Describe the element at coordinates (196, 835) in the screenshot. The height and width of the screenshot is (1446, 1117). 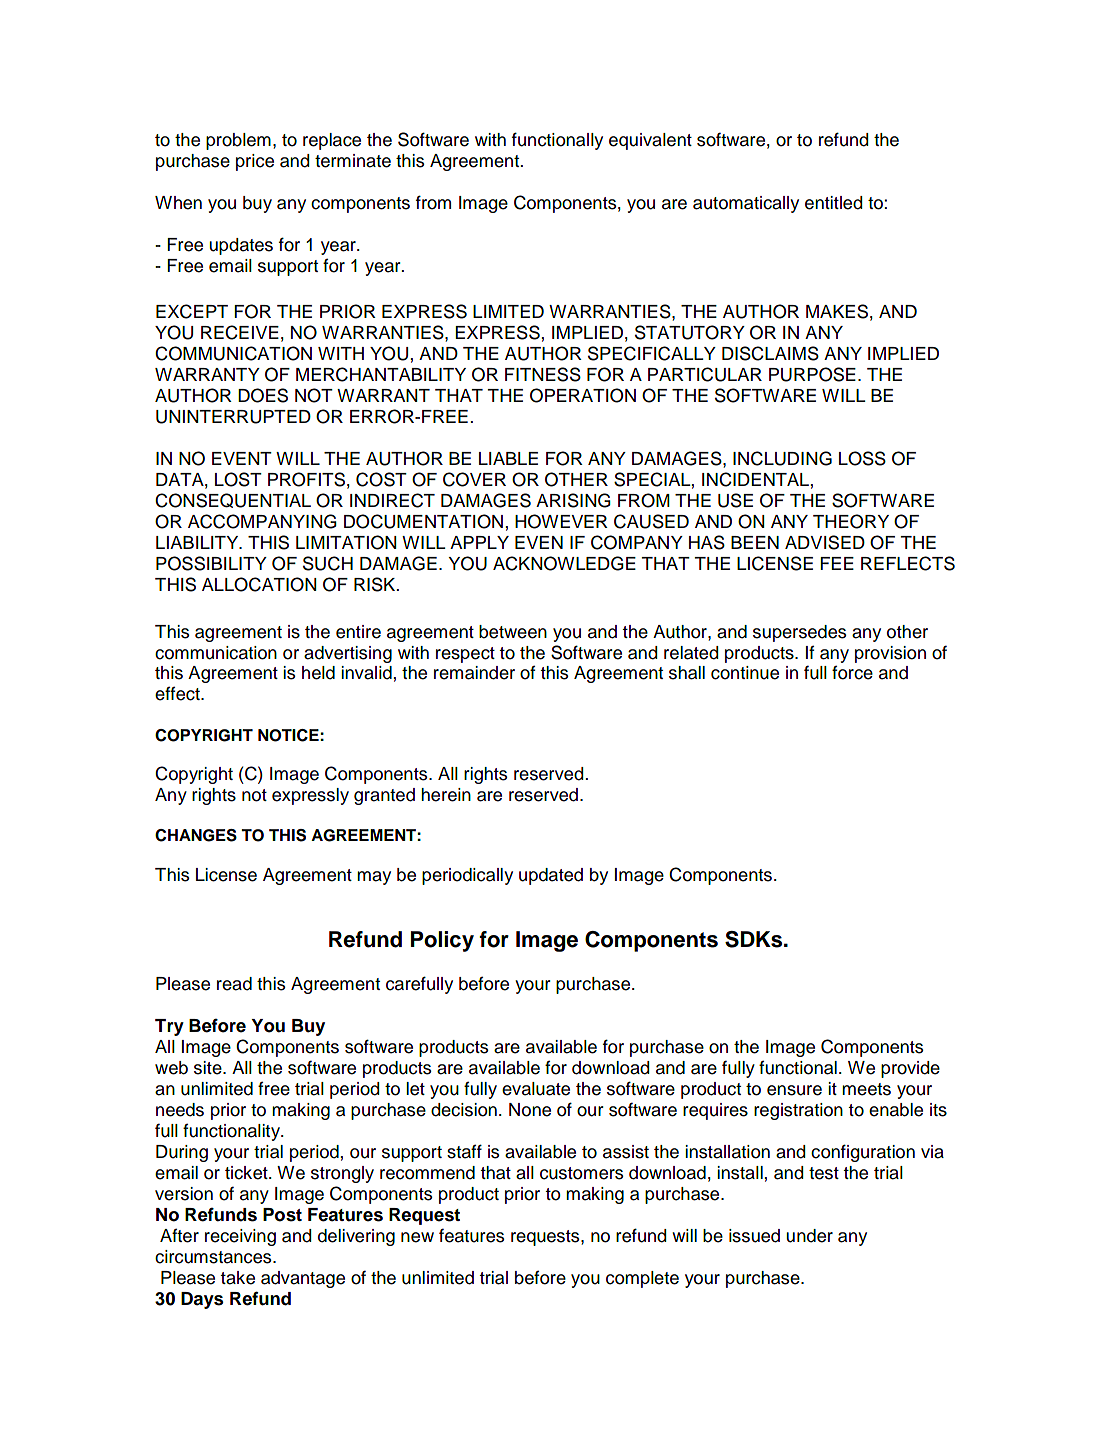
I see `CHANGES` at that location.
